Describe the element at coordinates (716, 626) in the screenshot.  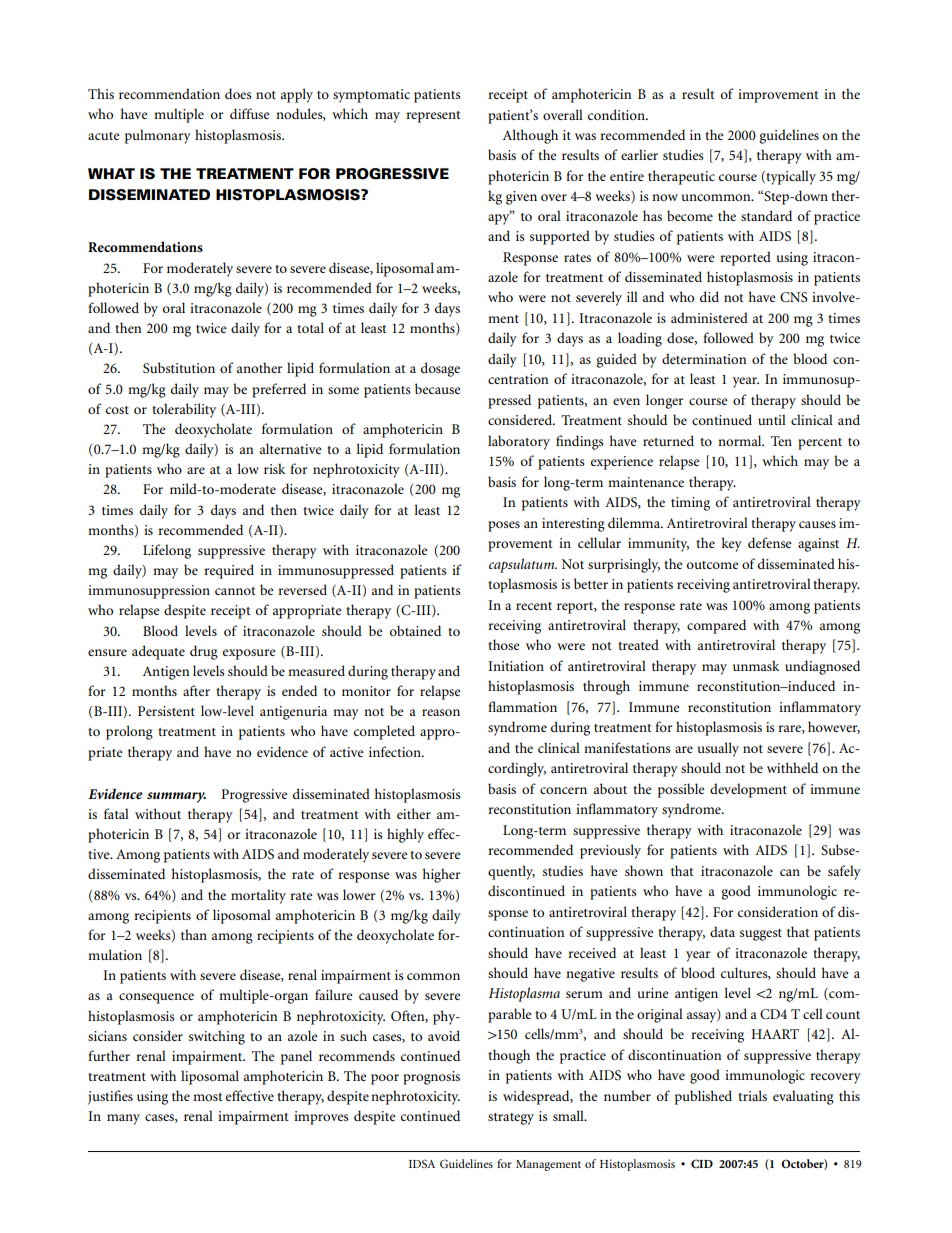
I see `compared` at that location.
